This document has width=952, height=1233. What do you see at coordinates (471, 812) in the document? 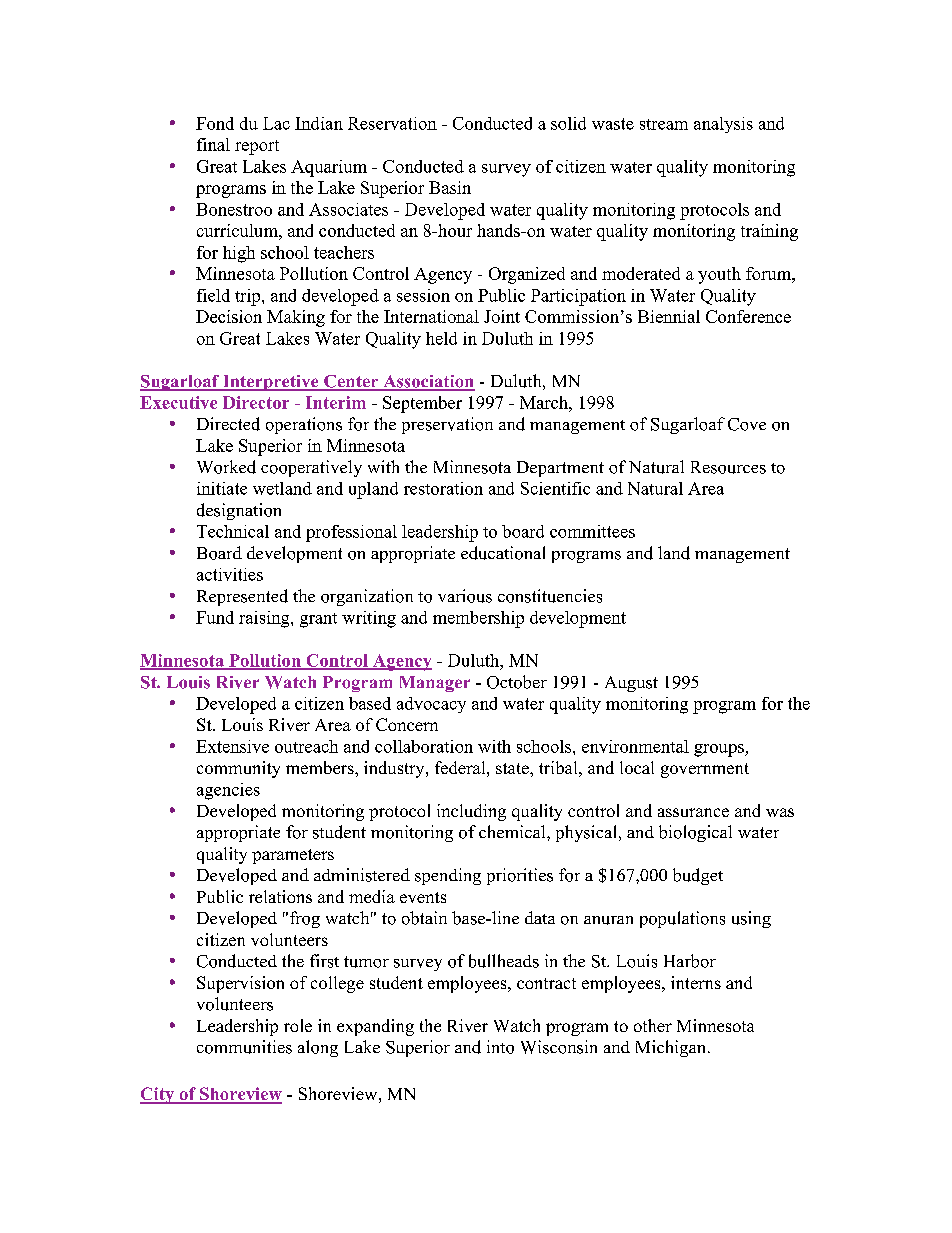
I see `including` at bounding box center [471, 812].
